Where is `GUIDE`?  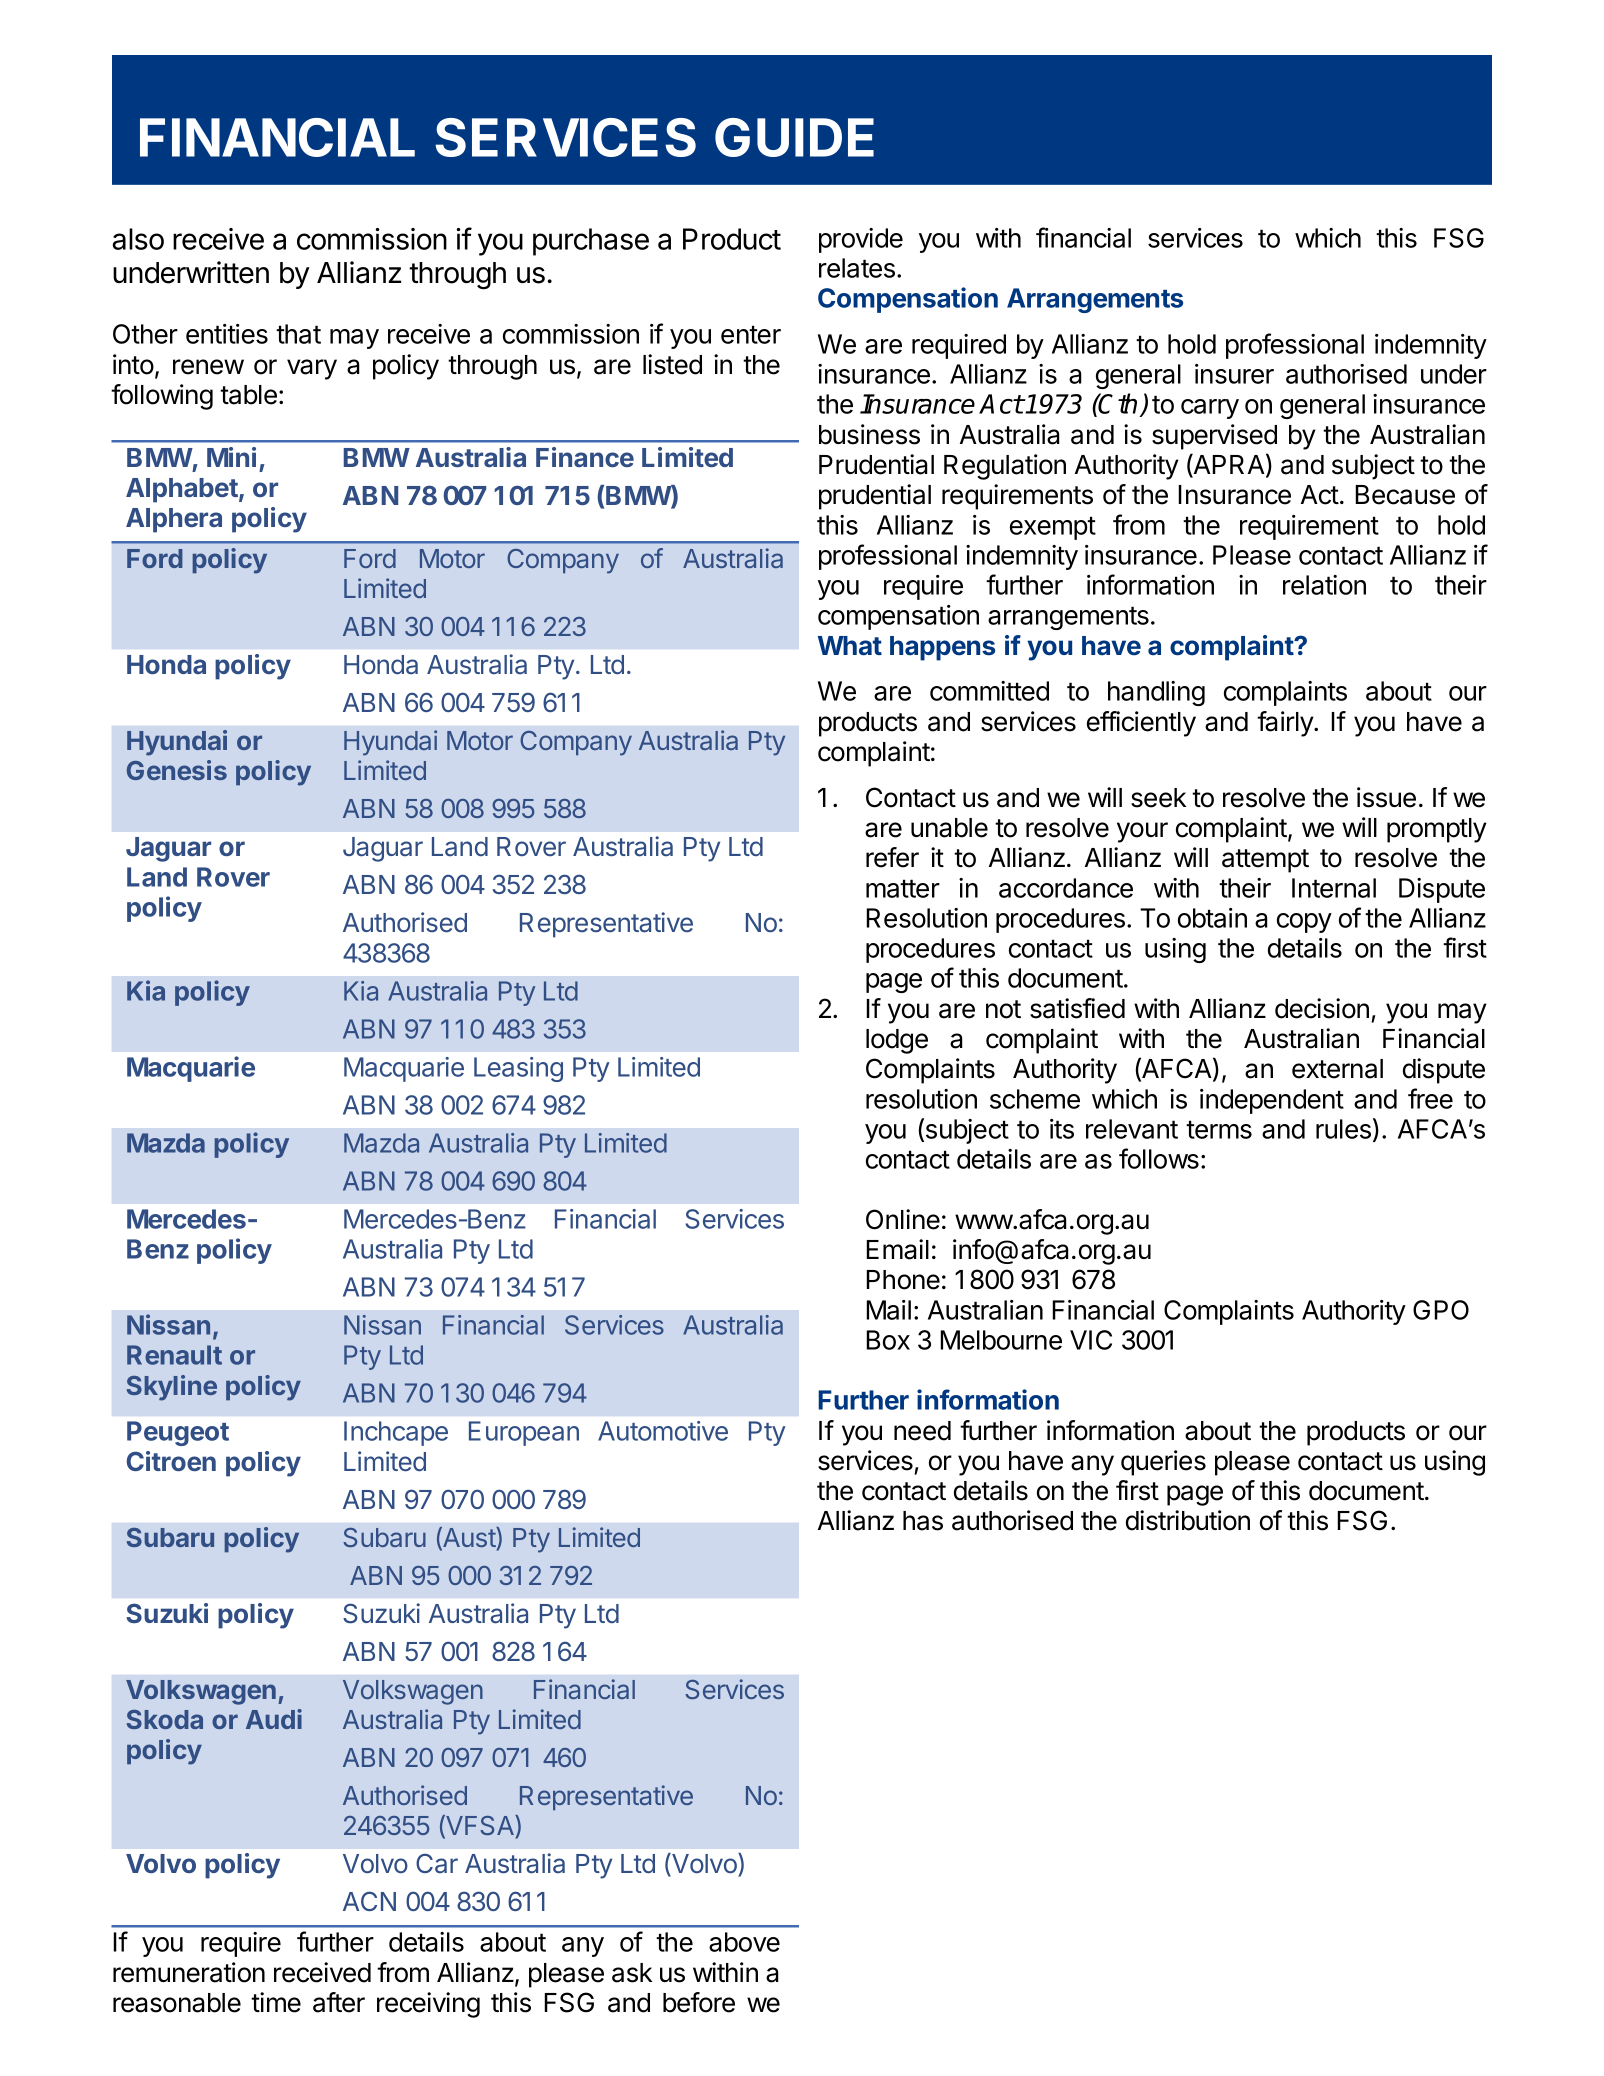 GUIDE is located at coordinates (794, 137).
